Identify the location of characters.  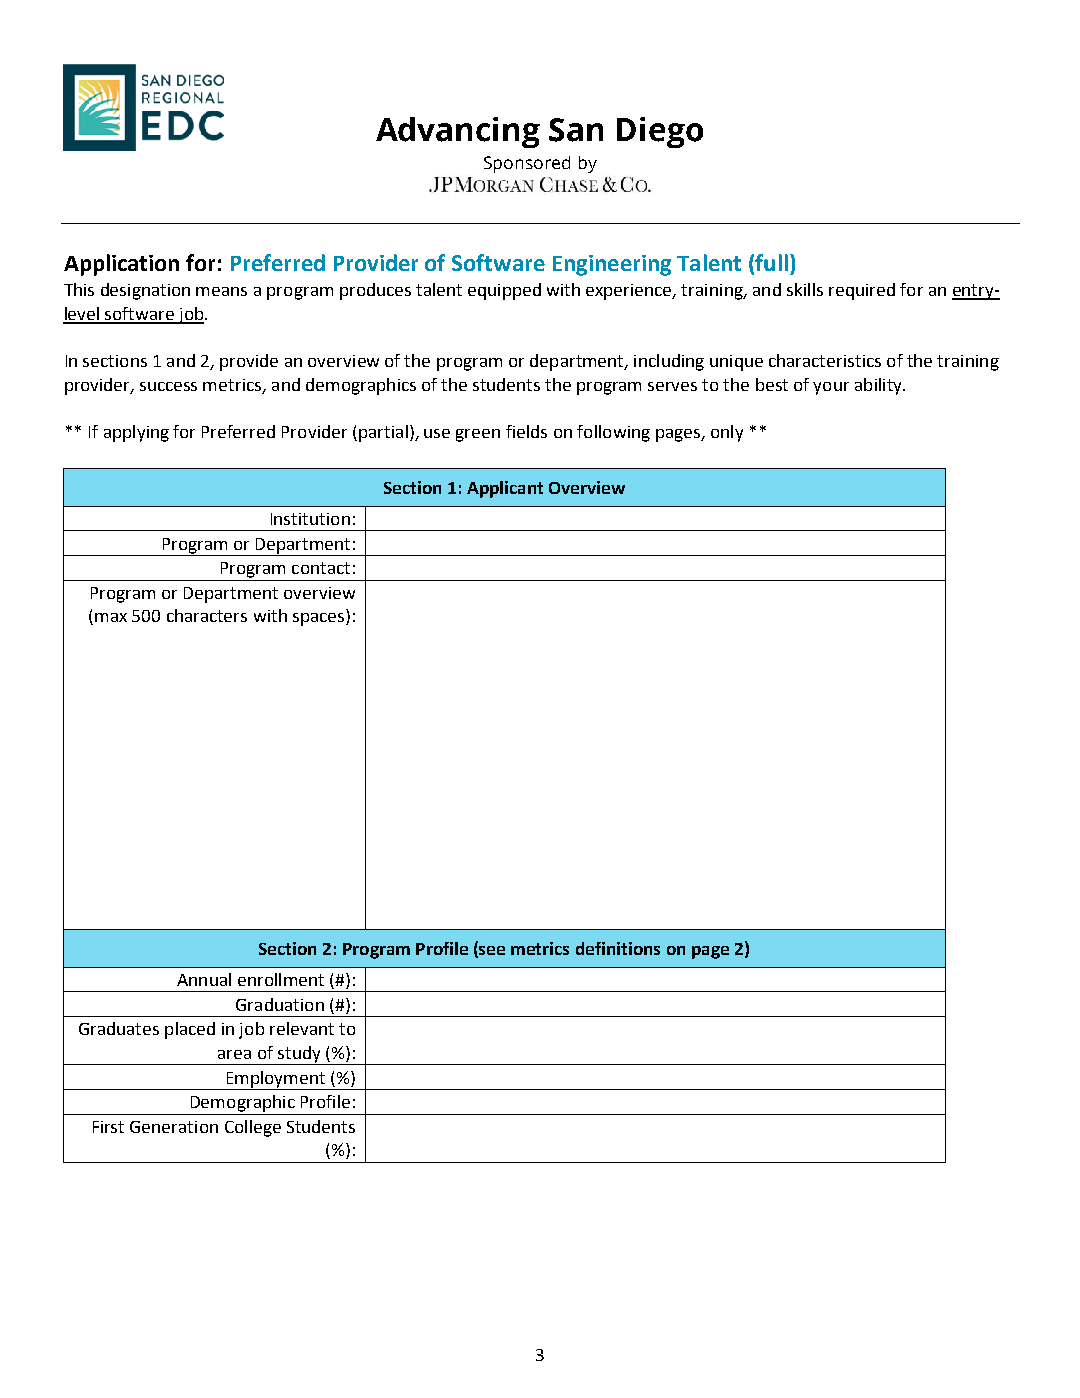
(207, 615).
